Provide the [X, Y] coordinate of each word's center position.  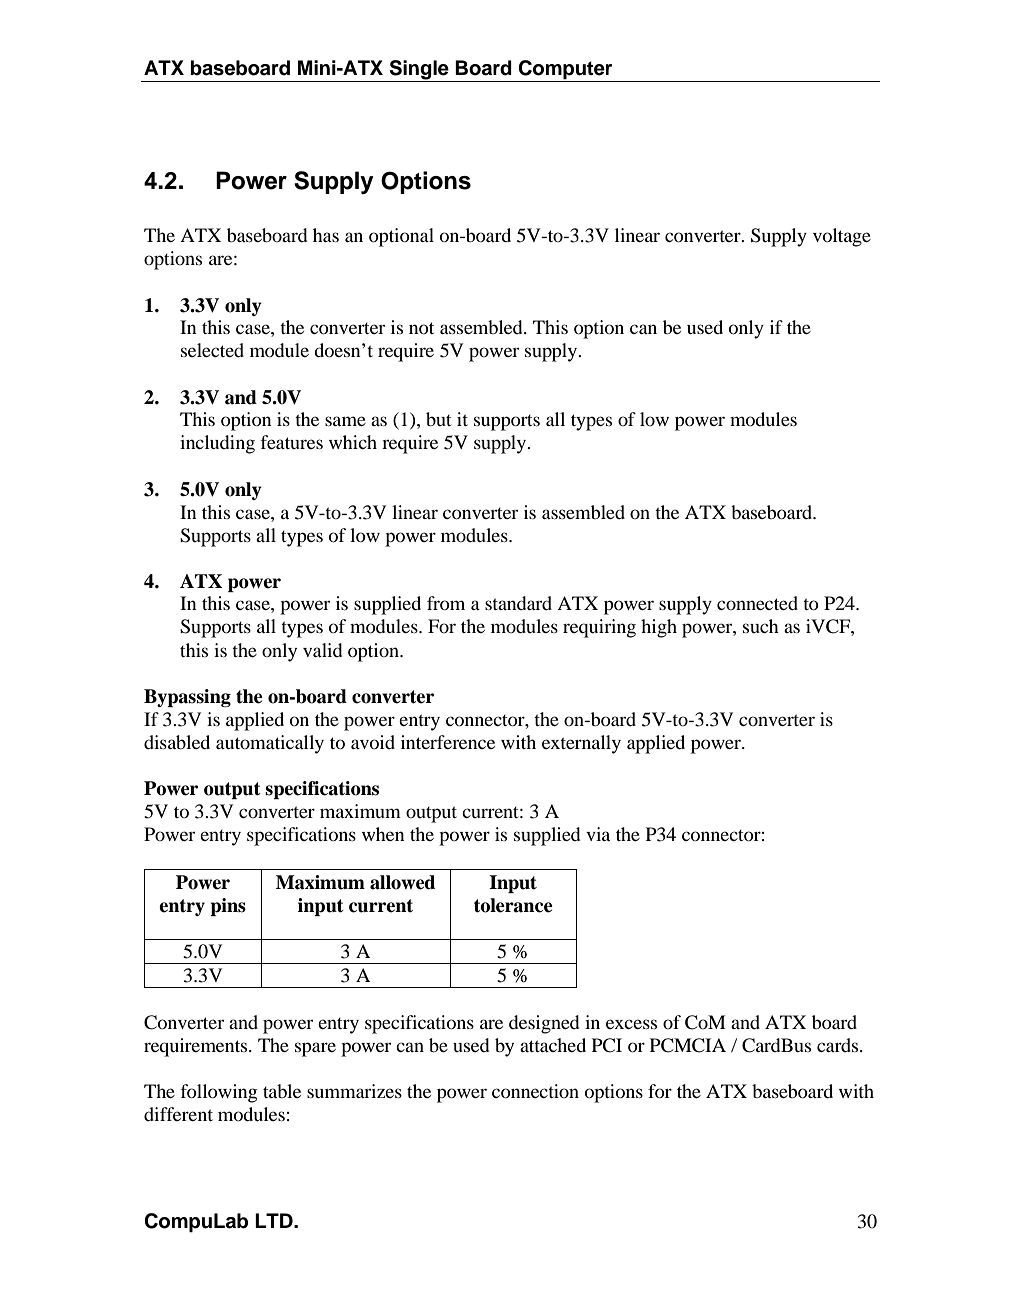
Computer [565, 70]
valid [322, 650]
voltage [842, 237]
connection [535, 1091]
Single [419, 71]
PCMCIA [688, 1045]
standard [518, 603]
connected [757, 603]
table [282, 1091]
